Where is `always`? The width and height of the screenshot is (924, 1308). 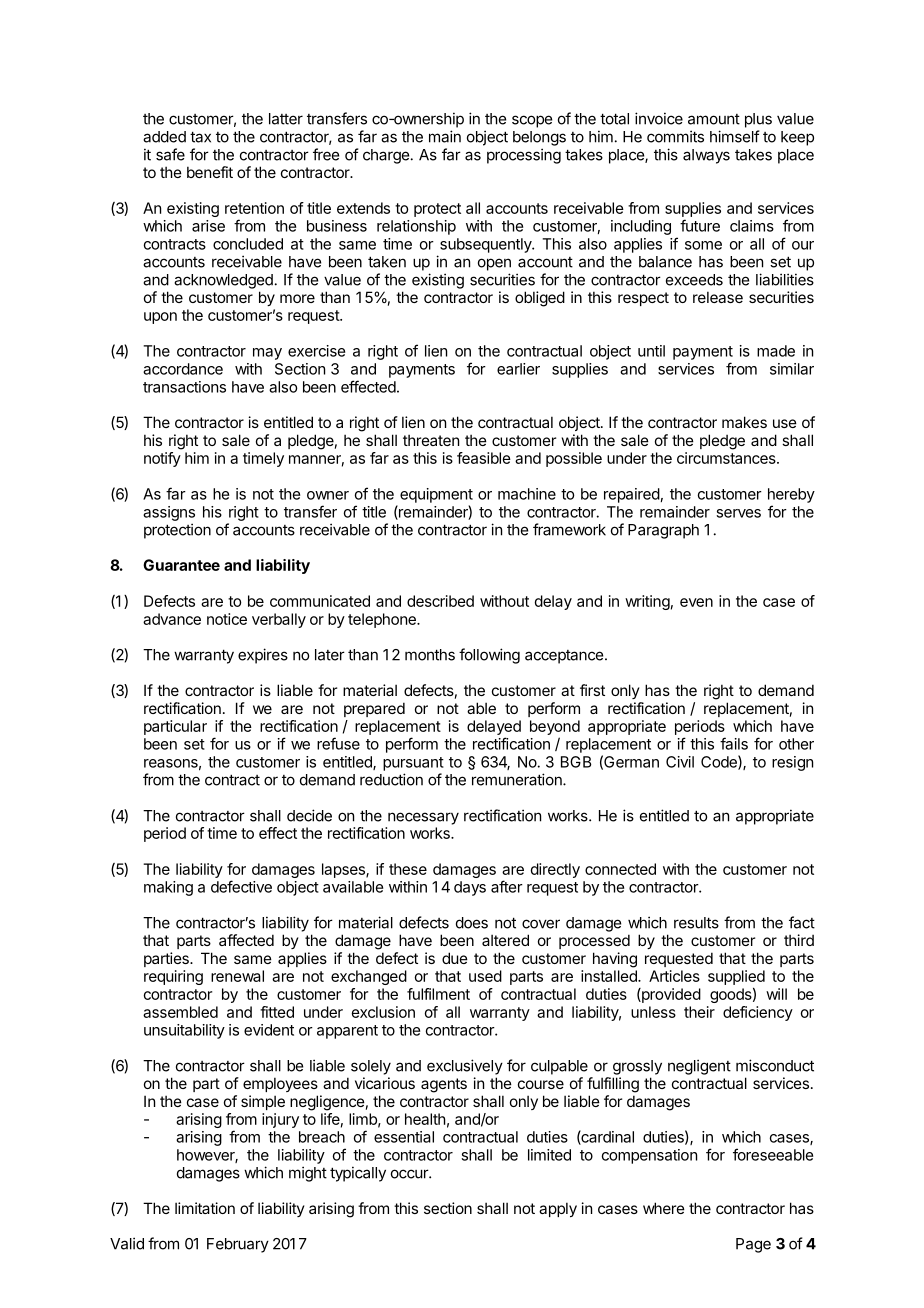
always is located at coordinates (706, 156).
